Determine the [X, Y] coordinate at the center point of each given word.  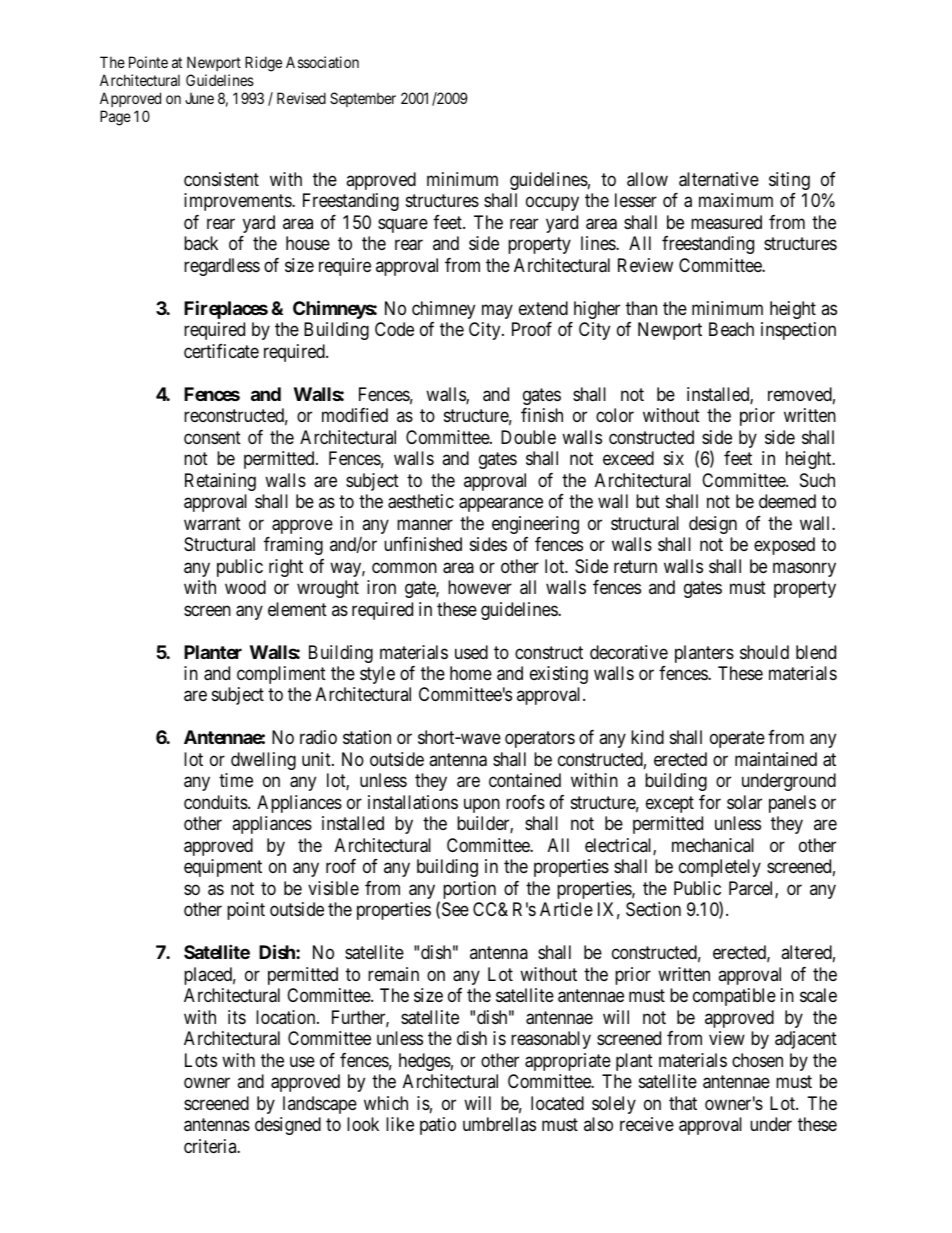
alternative [719, 179]
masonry [804, 569]
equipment [223, 868]
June [199, 98]
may [497, 311]
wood [245, 587]
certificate [221, 351]
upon [482, 805]
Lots [201, 1060]
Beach [731, 329]
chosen [757, 1060]
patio [438, 1126]
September [363, 99]
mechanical [713, 845]
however [480, 587]
